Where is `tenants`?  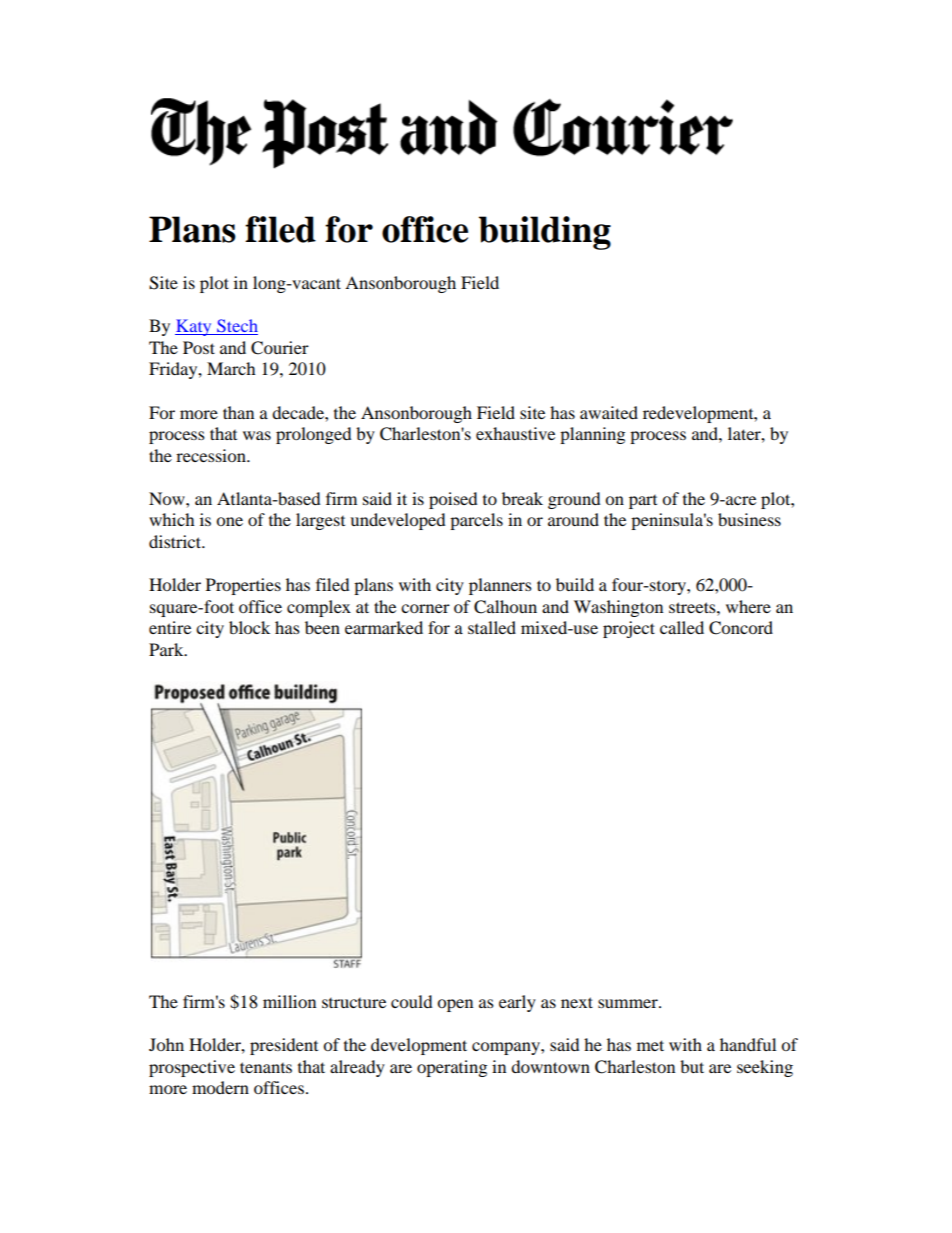
tenants is located at coordinates (266, 1067).
